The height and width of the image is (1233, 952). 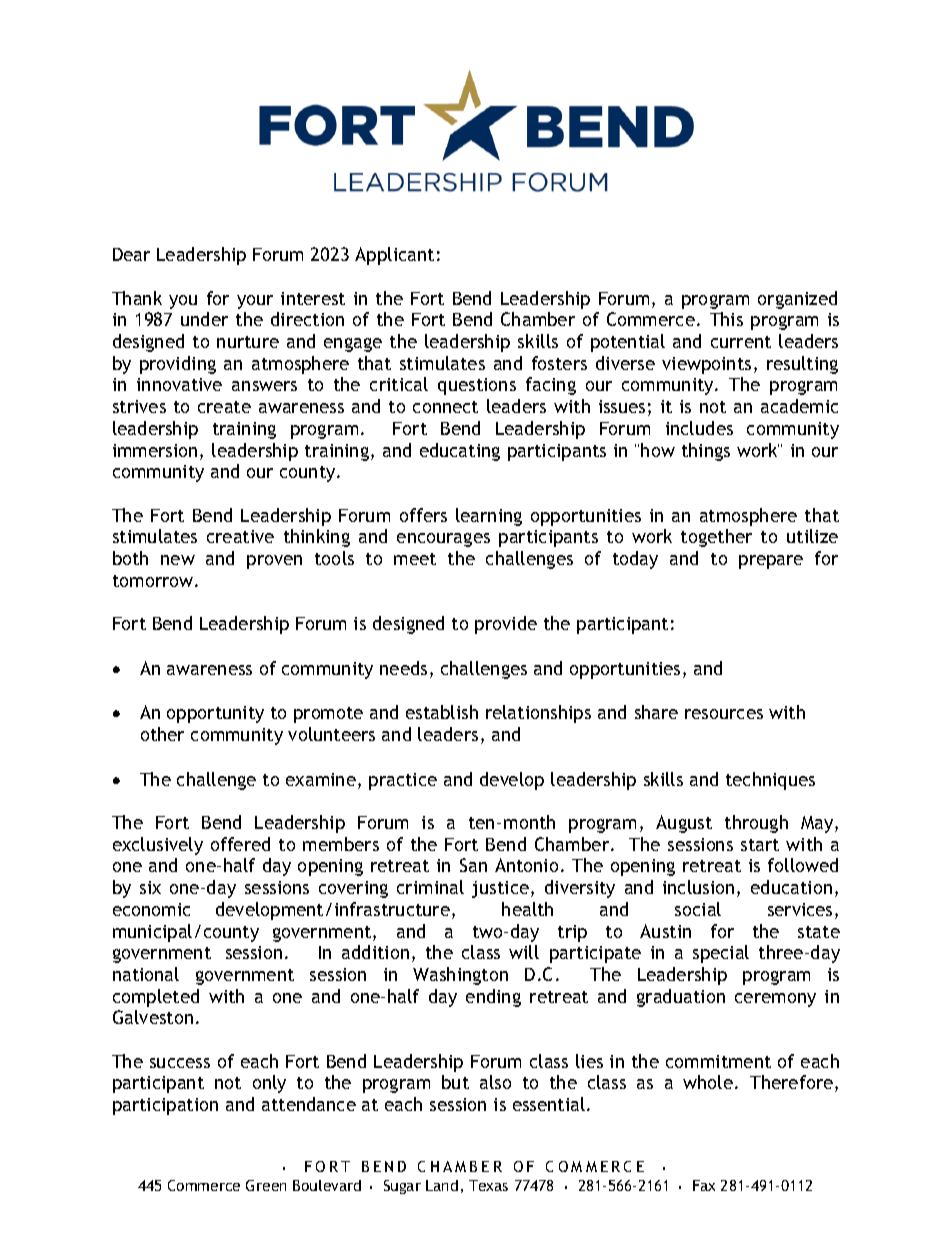 What do you see at coordinates (716, 538) in the image?
I see `together` at bounding box center [716, 538].
